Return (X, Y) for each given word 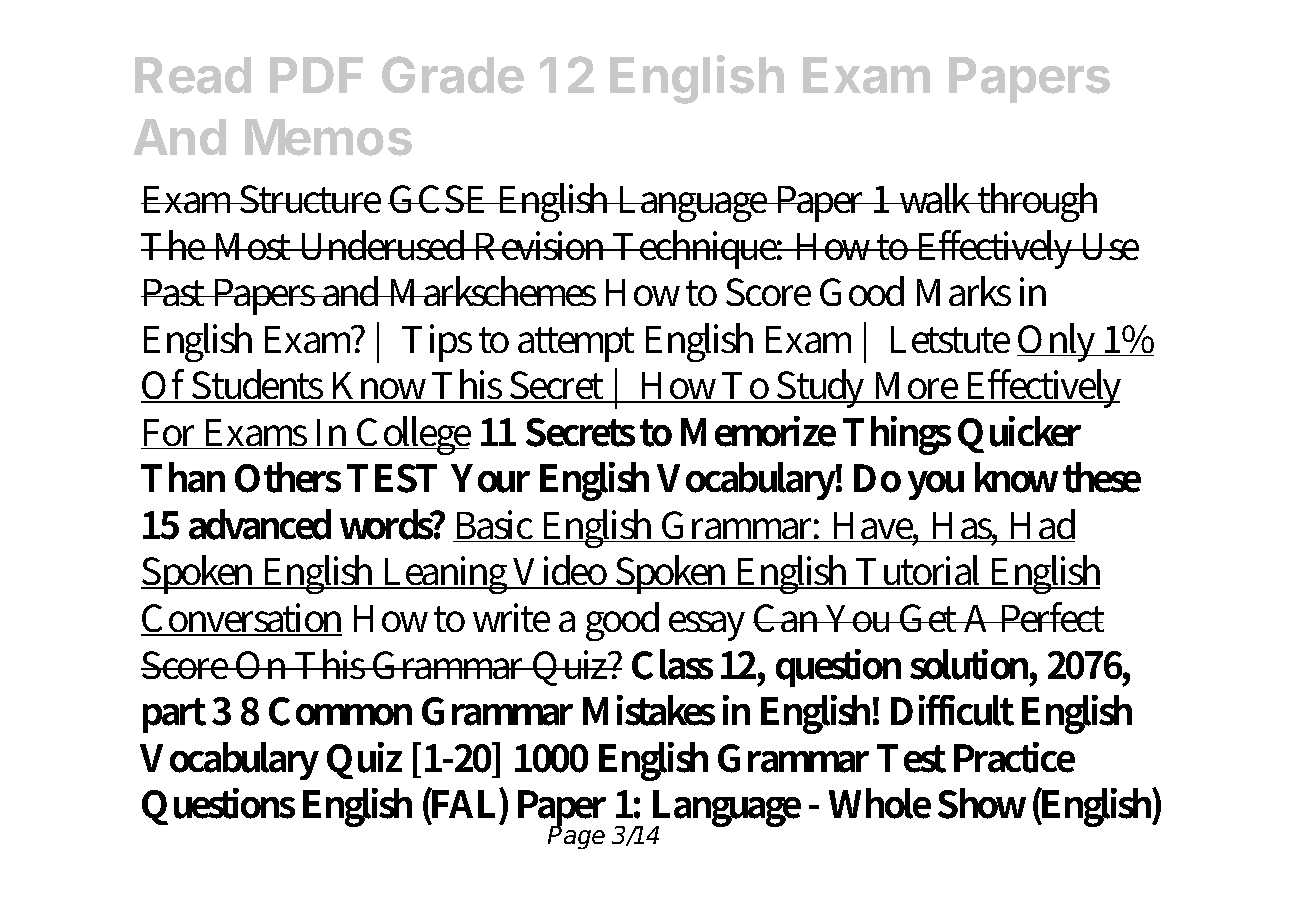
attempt (576, 344)
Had (1041, 525)
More (916, 387)
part (174, 715)
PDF (316, 75)
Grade (453, 75)
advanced (260, 524)
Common (340, 711)
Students (259, 386)
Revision (541, 245)
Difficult (952, 710)
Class (672, 664)
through (1036, 202)
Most (253, 246)
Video (561, 572)
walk (937, 198)
